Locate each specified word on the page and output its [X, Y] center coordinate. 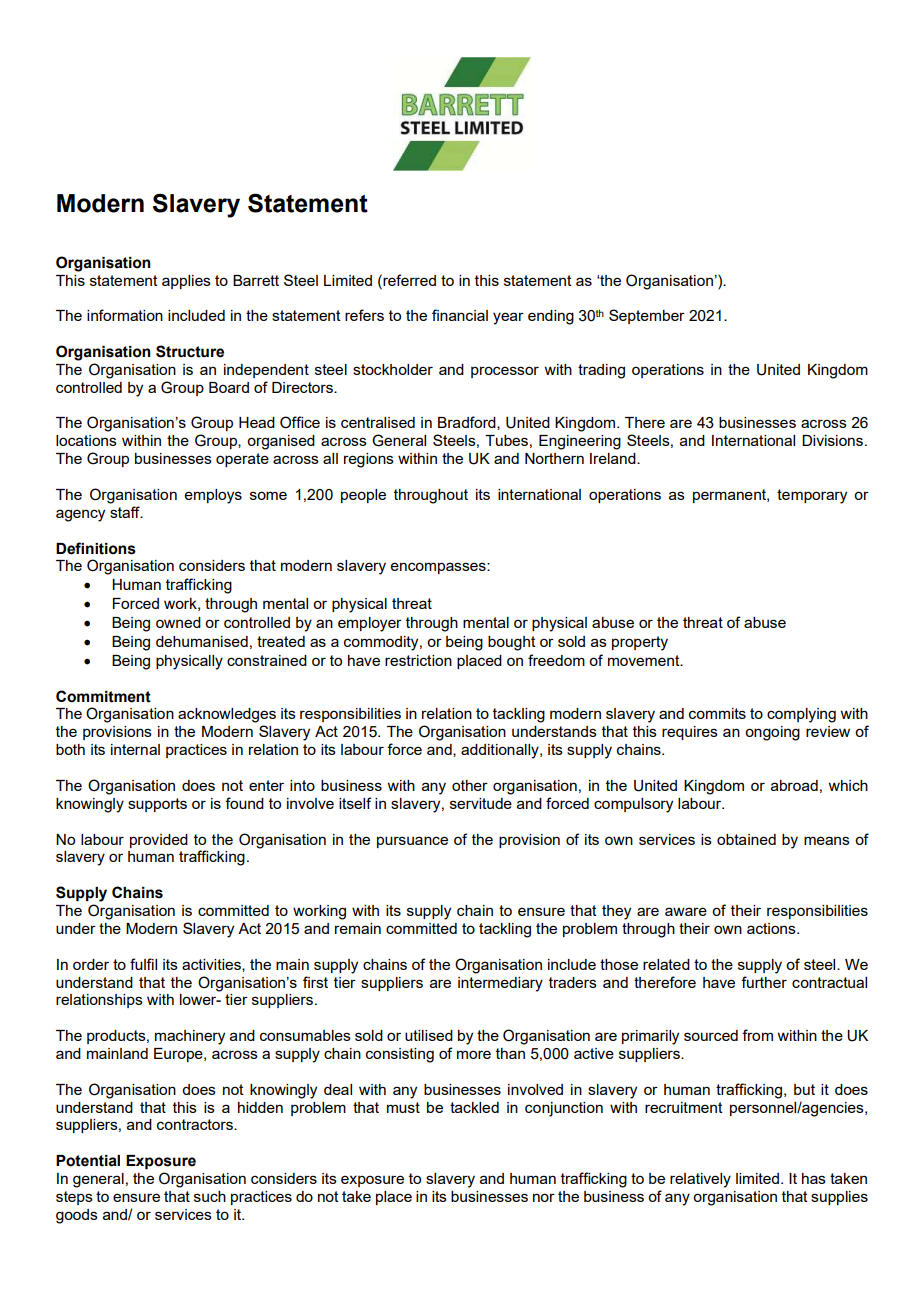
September [647, 316]
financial [460, 315]
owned [178, 622]
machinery [190, 1037]
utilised [429, 1035]
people [363, 496]
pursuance [412, 842]
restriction [418, 660]
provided [159, 841]
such [210, 1196]
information [125, 315]
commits [717, 713]
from [757, 1035]
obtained [746, 839]
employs [213, 496]
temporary [812, 496]
